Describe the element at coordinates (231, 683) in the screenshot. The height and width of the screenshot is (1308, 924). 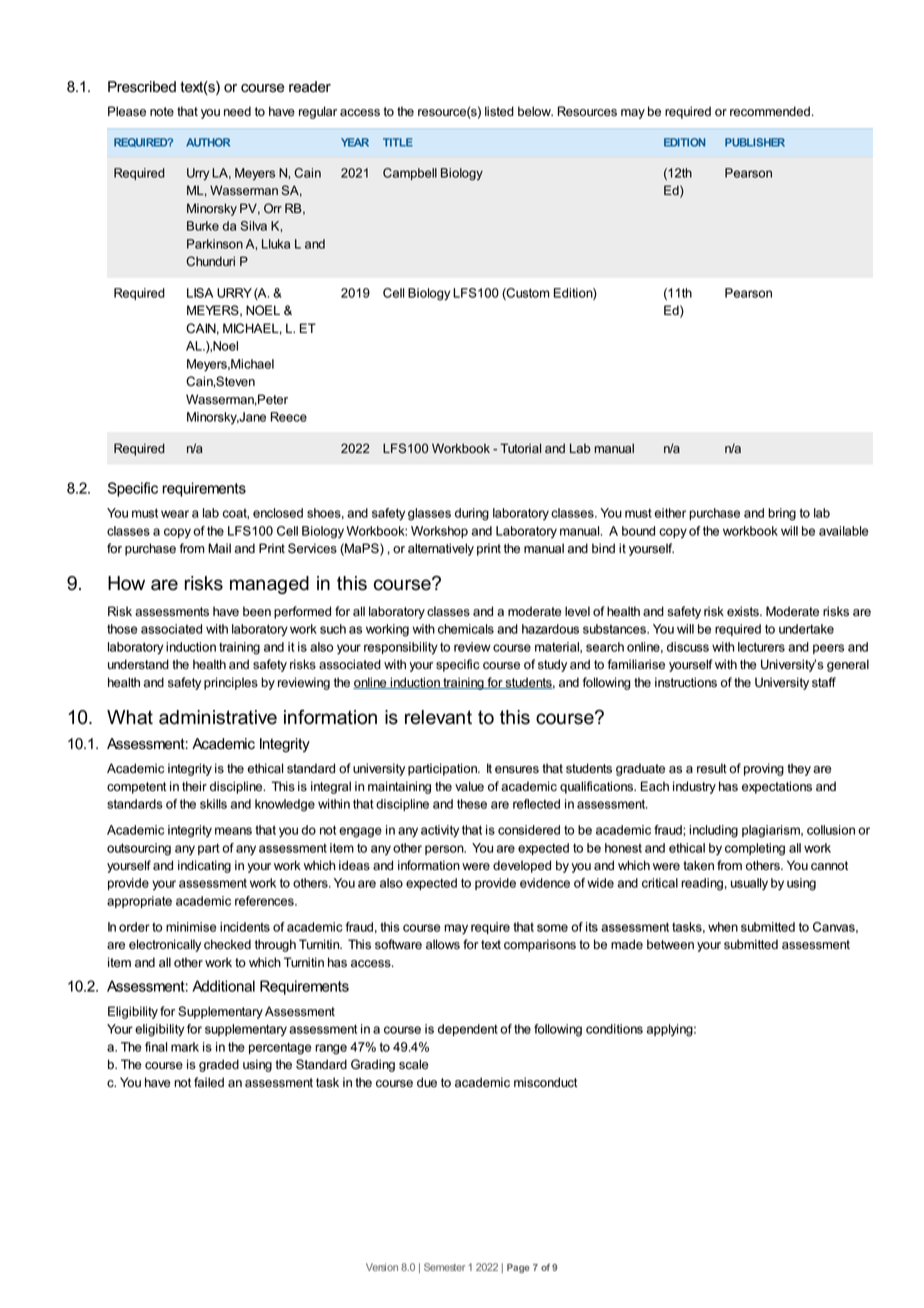
I see `principles` at that location.
